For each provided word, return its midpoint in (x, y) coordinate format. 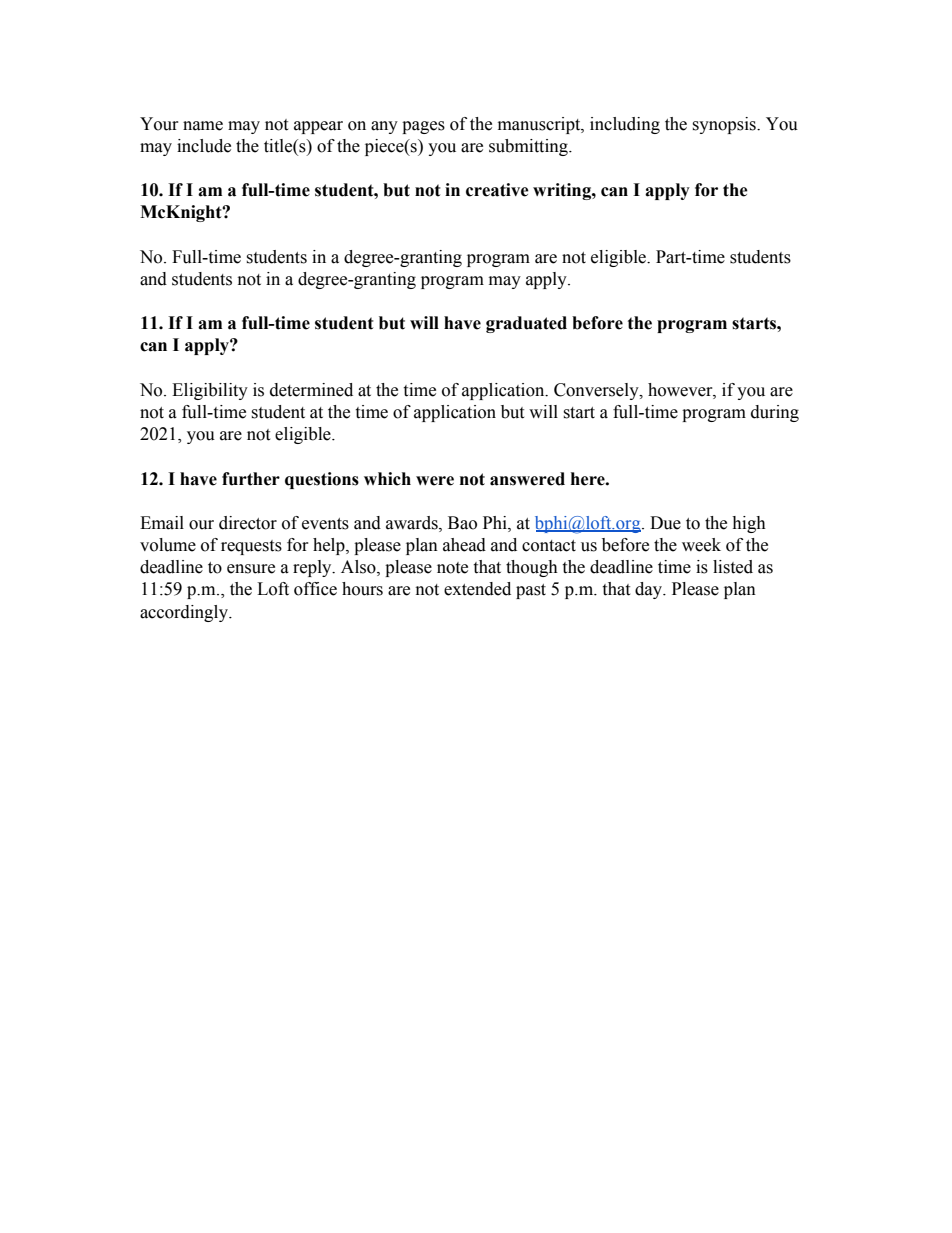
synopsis (725, 125)
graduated (526, 324)
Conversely (597, 391)
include (204, 146)
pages (423, 127)
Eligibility (210, 391)
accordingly (185, 613)
